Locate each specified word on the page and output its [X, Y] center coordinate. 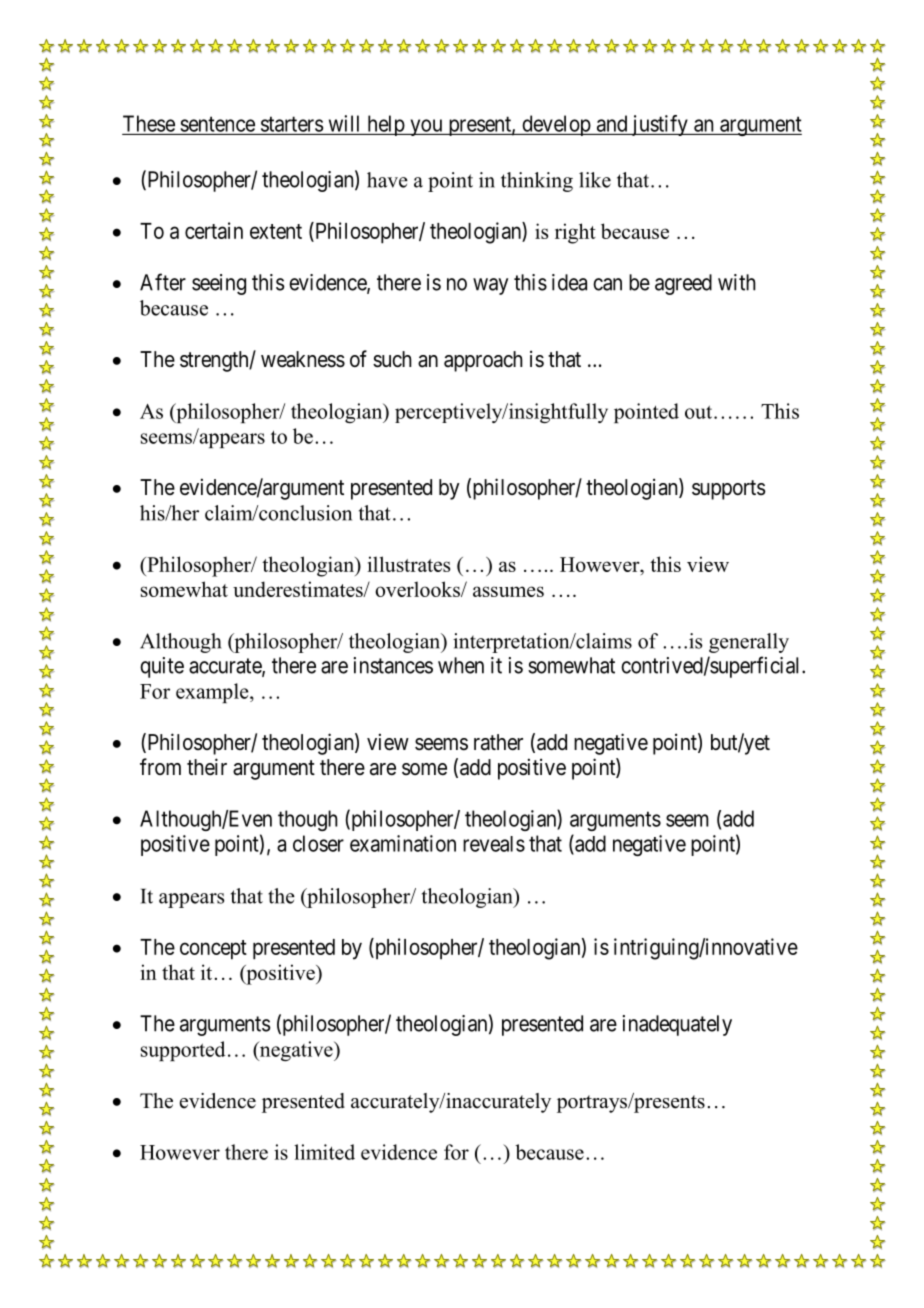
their [207, 767]
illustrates [409, 564]
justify [659, 125]
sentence [217, 124]
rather [498, 742]
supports [729, 490]
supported [183, 1051]
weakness [303, 359]
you [426, 127]
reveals [494, 844]
